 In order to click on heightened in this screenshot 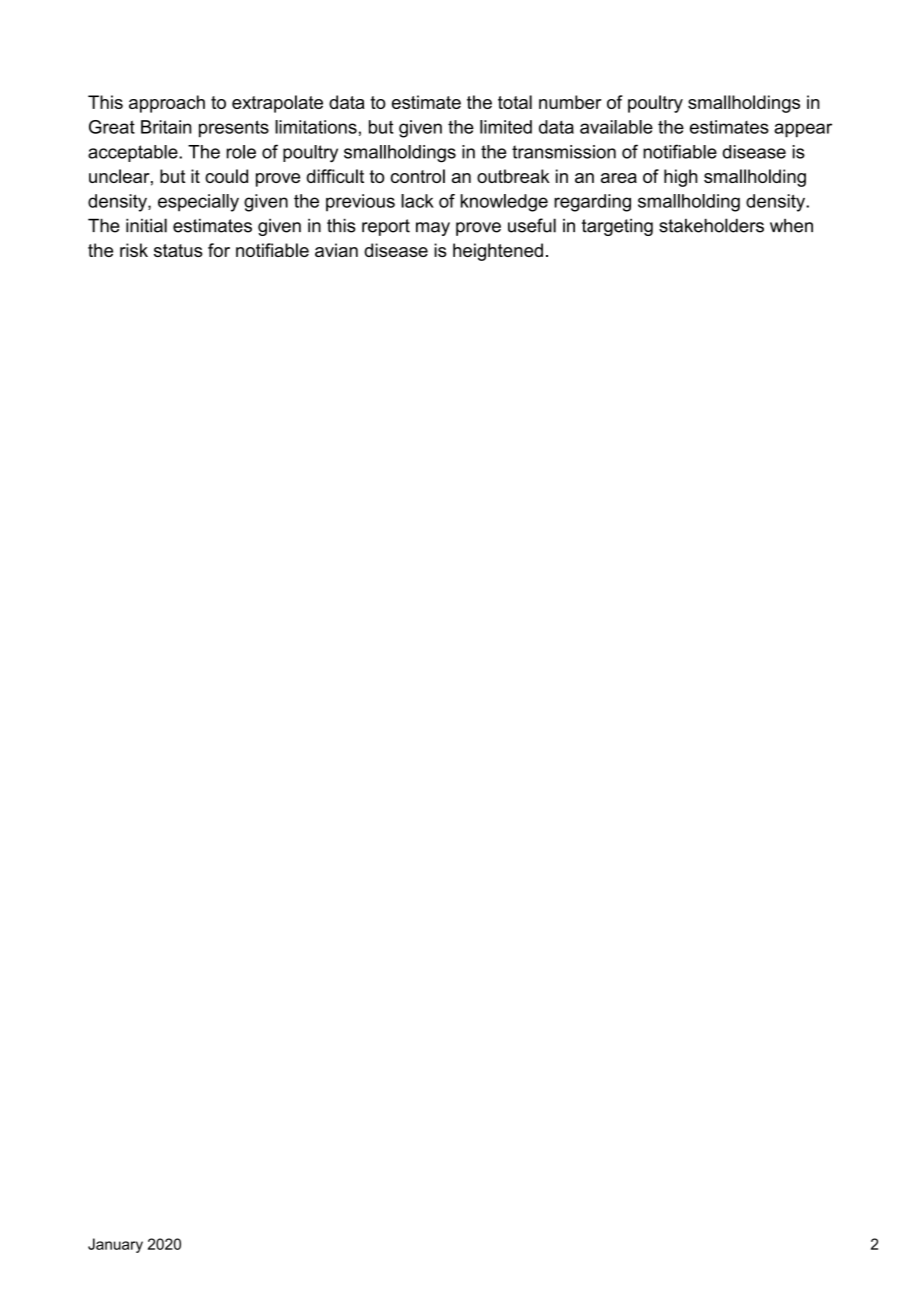, I will do `click(498, 252)`.
